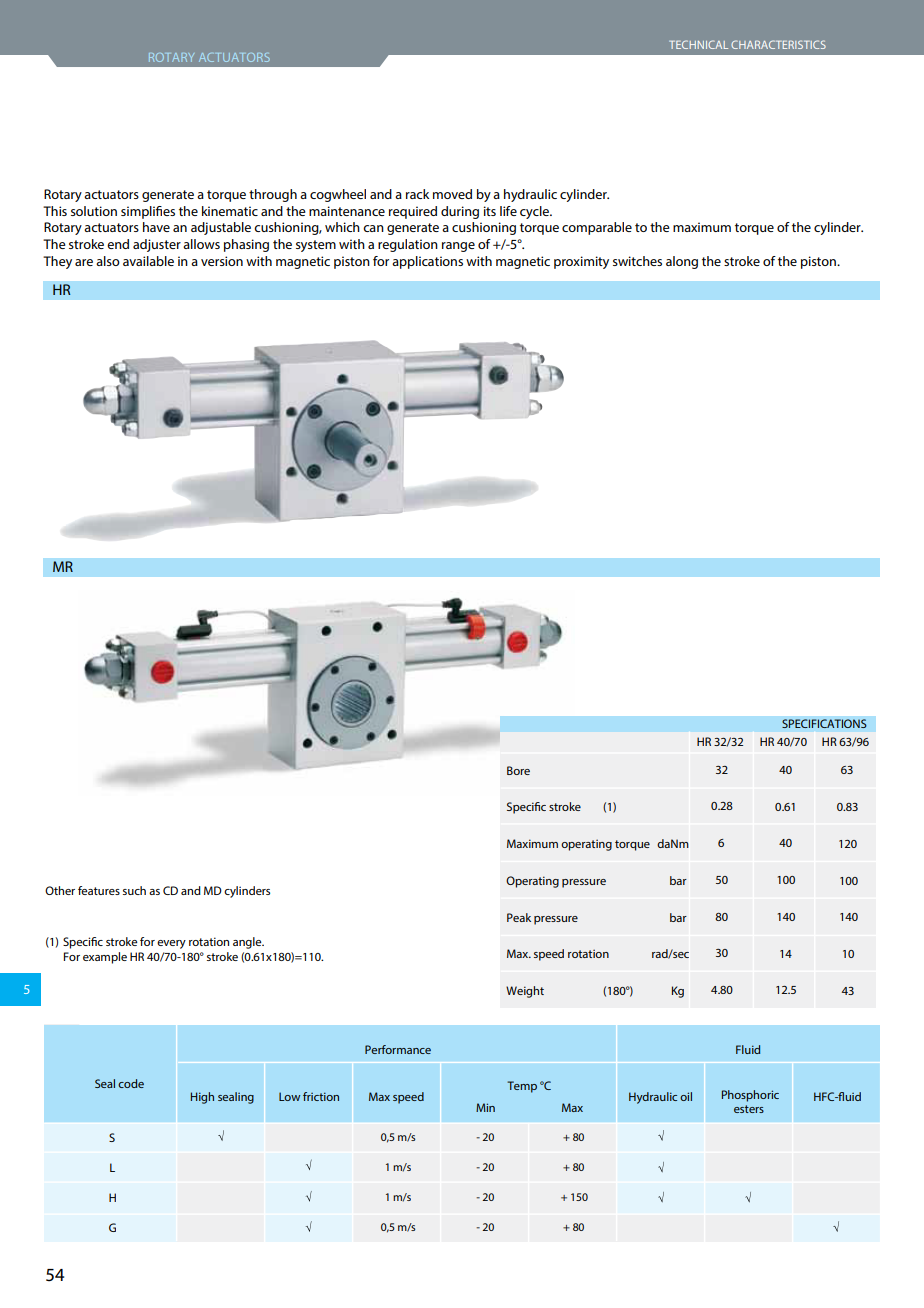 This screenshot has height=1308, width=924. I want to click on TECHNICAL, so click(698, 44).
